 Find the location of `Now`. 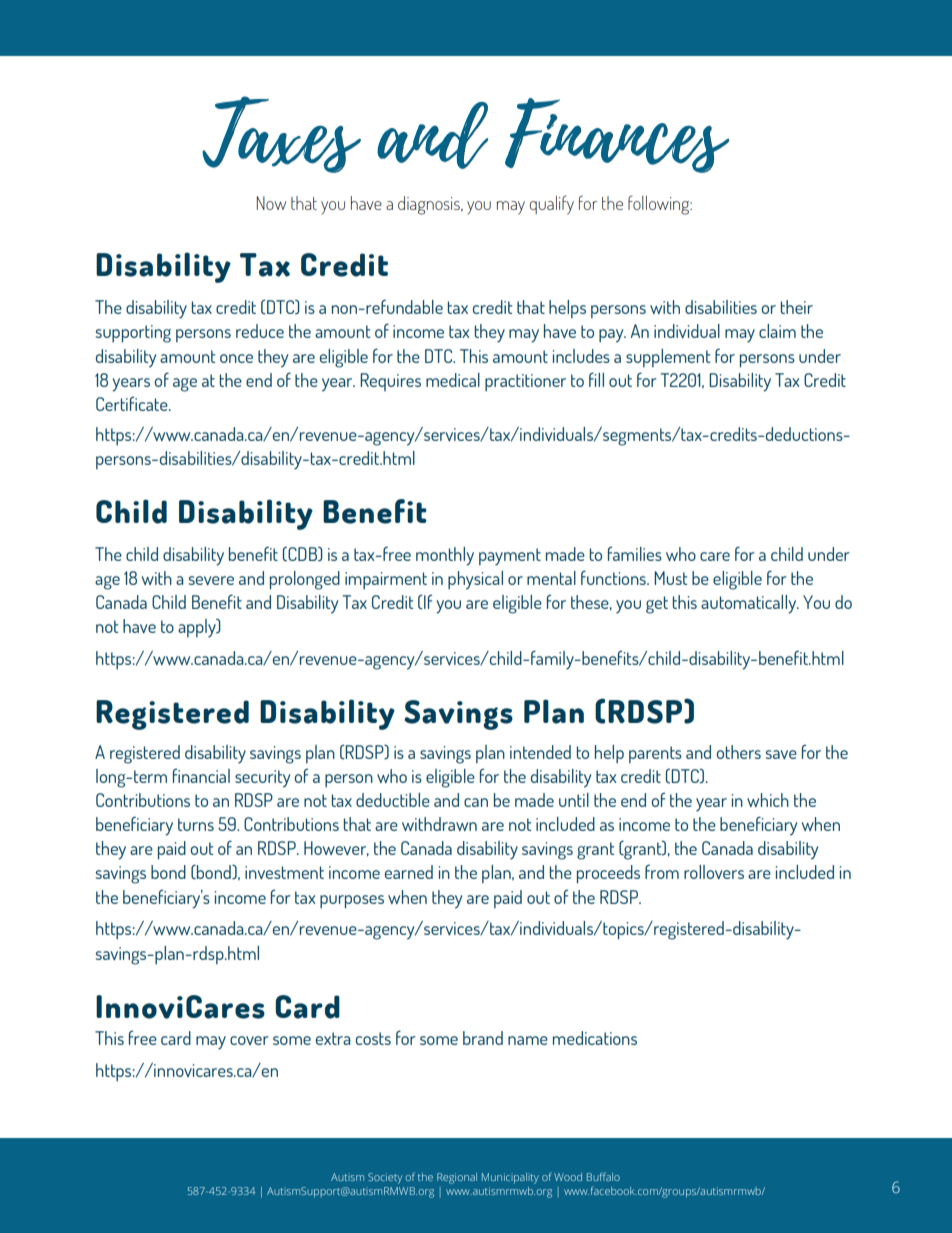

Now is located at coordinates (271, 203).
